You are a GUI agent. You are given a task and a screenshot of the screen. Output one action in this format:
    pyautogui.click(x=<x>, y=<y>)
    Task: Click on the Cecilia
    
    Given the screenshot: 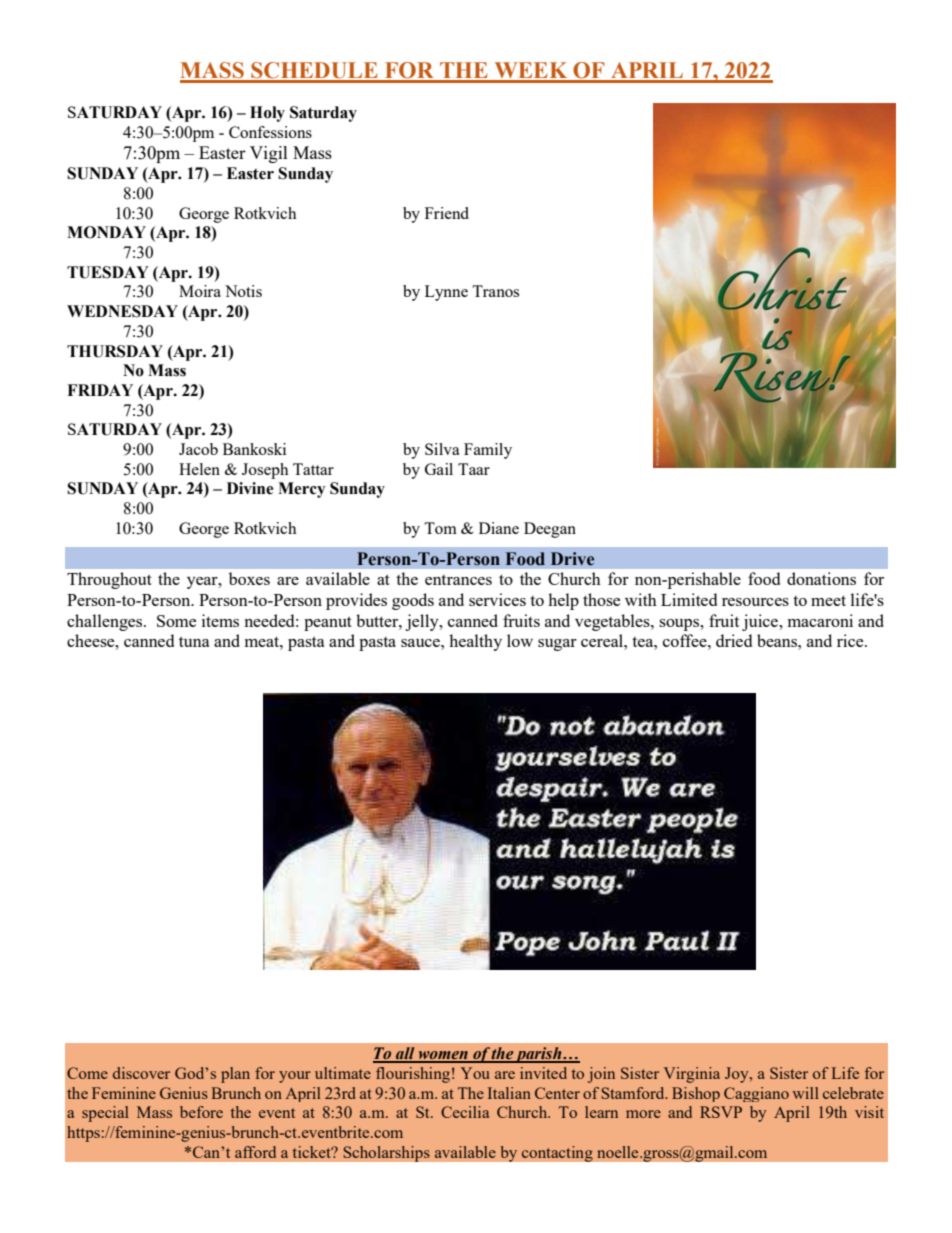 What is the action you would take?
    pyautogui.click(x=465, y=1112)
